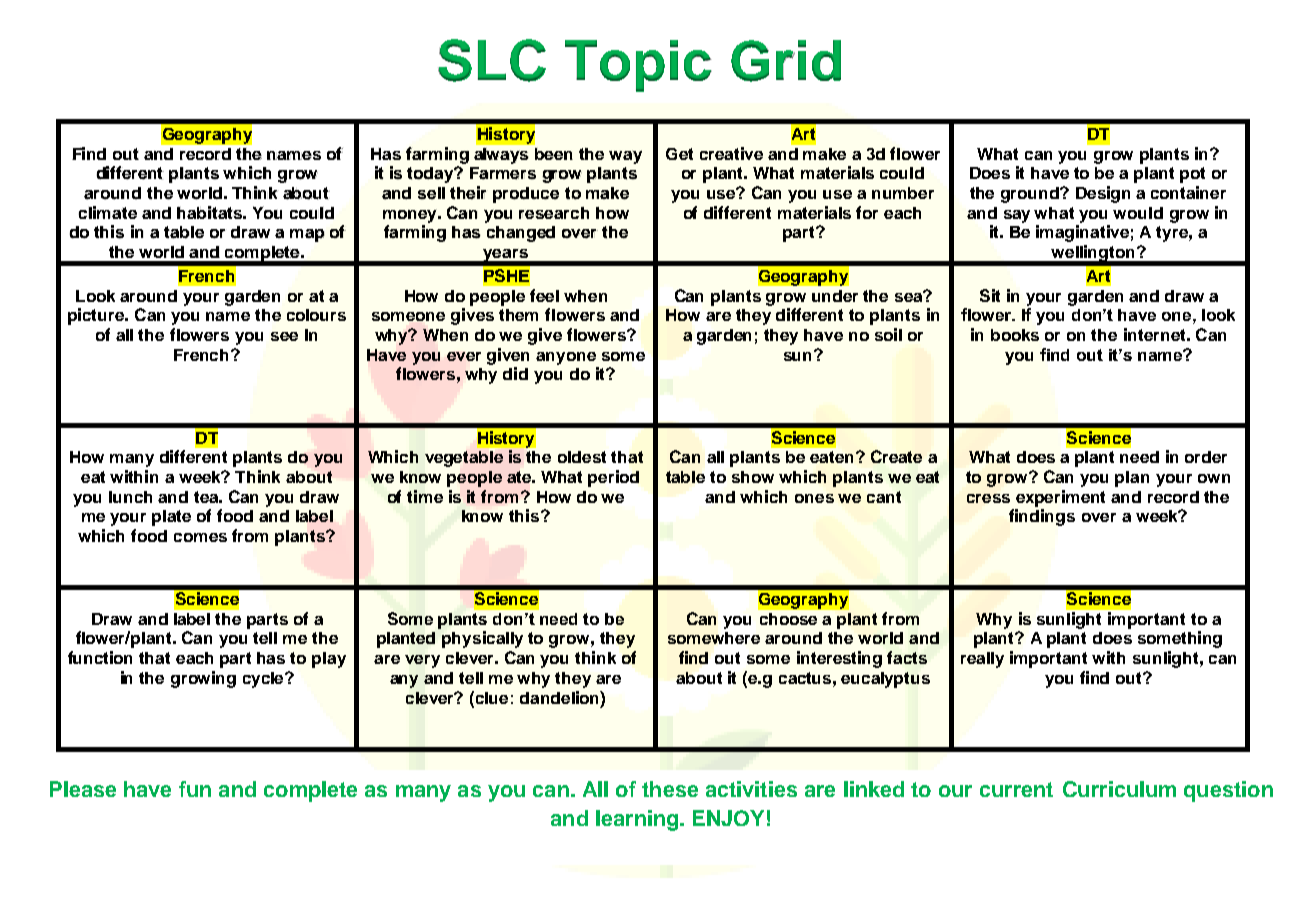  What do you see at coordinates (1206, 457) in the document?
I see `order` at bounding box center [1206, 457].
